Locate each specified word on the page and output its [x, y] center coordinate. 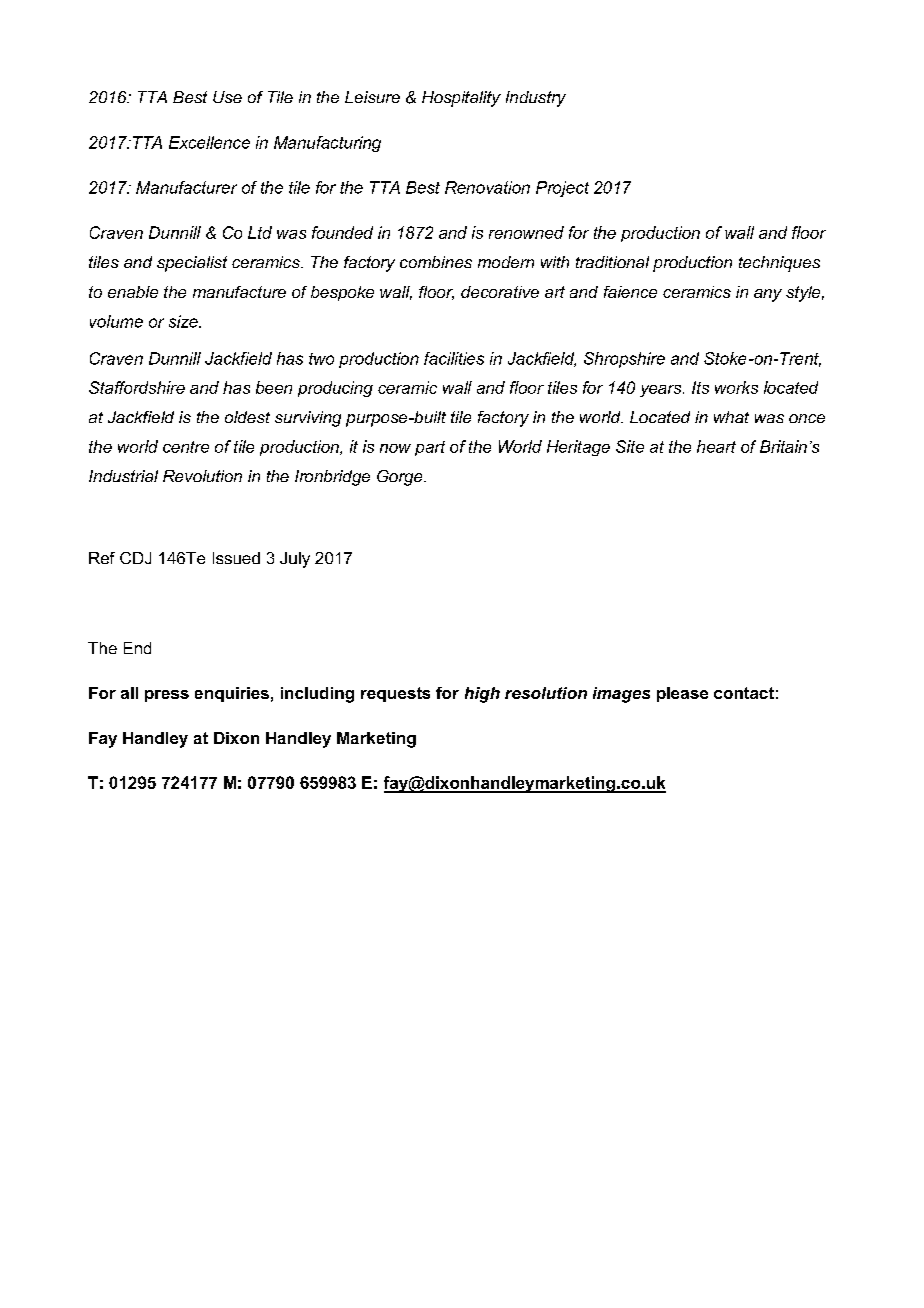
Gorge [401, 478]
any [768, 295]
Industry [536, 99]
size [184, 321]
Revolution [202, 476]
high [482, 695]
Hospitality [461, 99]
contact [744, 693]
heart [716, 446]
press [167, 696]
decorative [500, 292]
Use [227, 97]
